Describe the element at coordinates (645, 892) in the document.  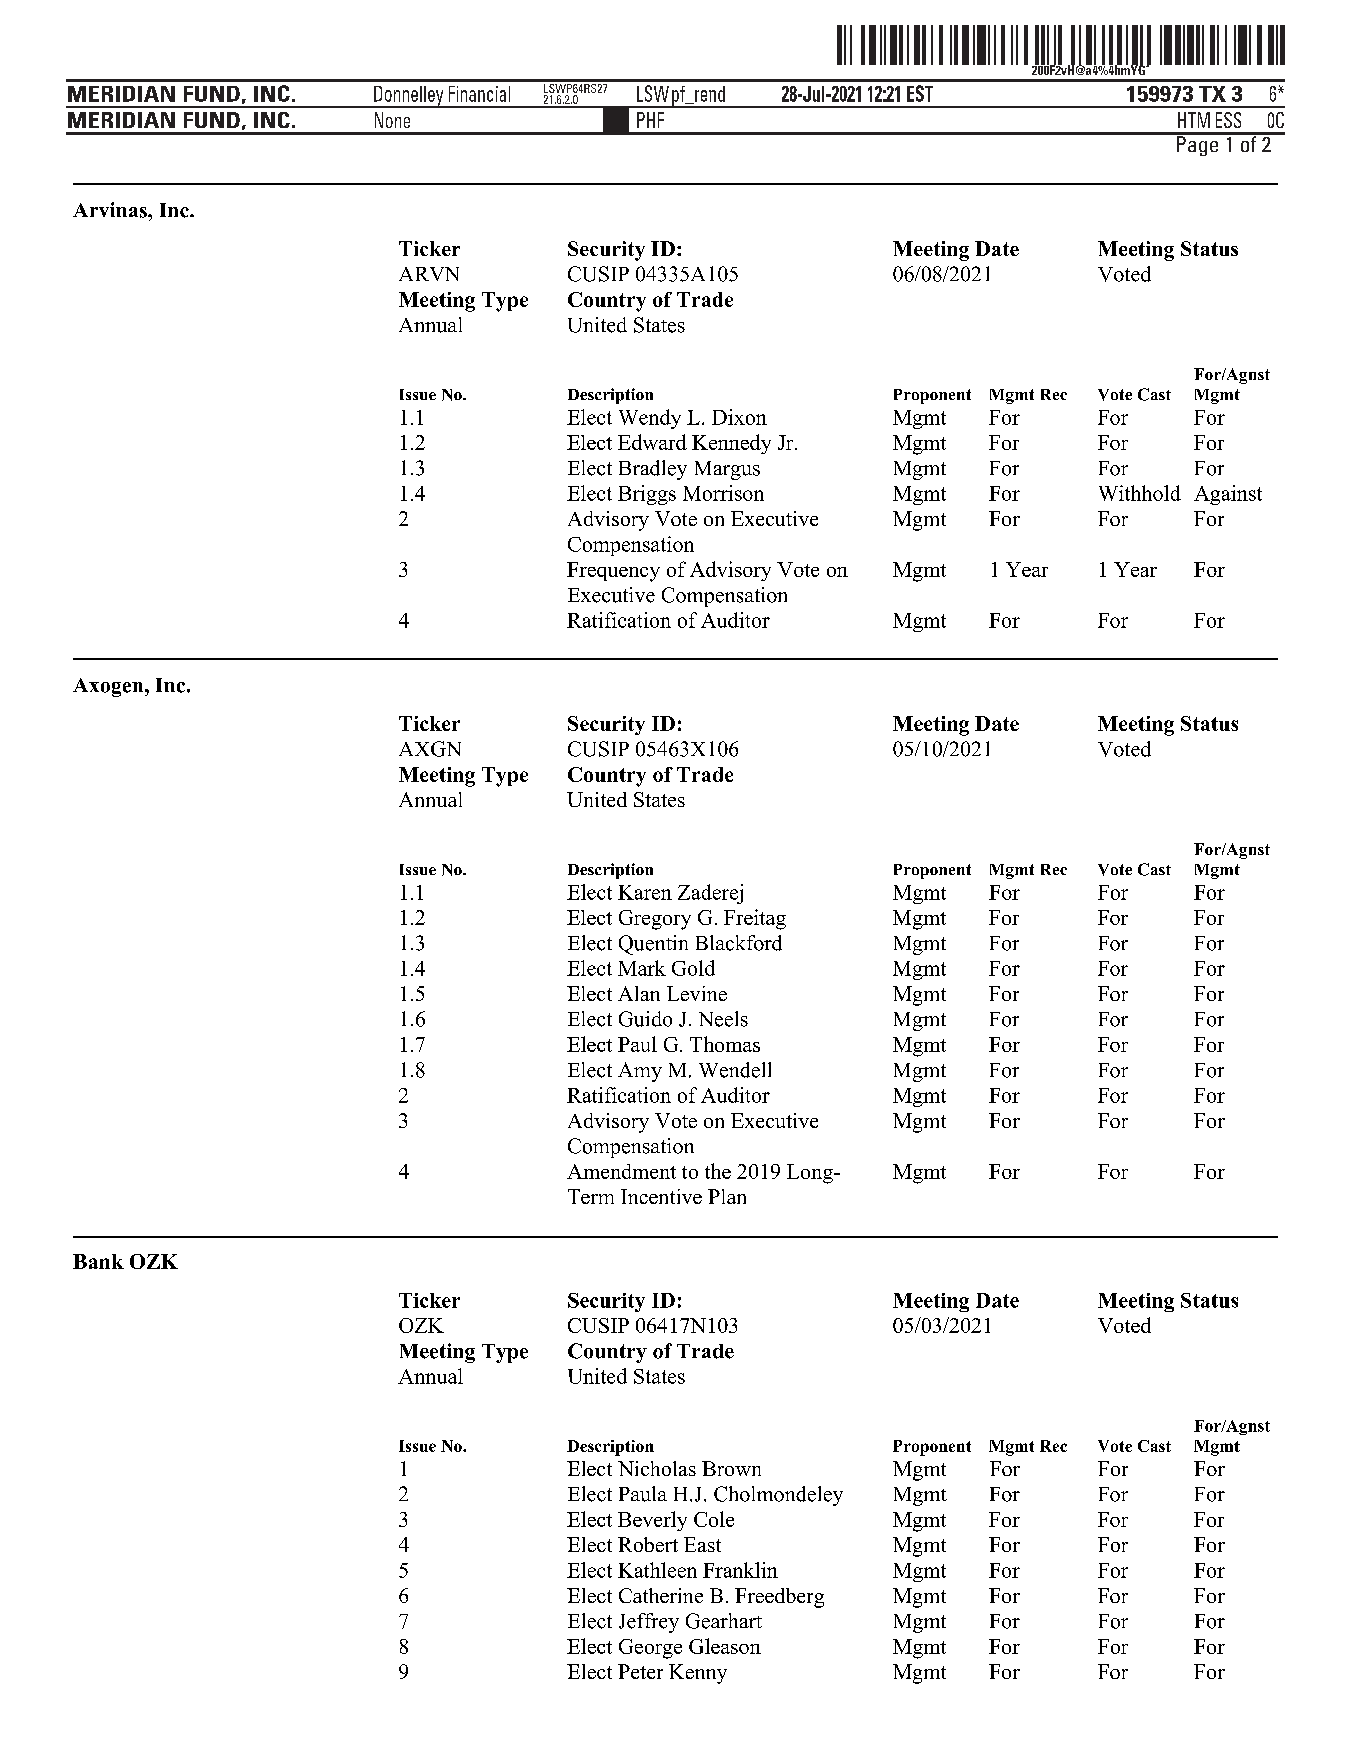
I see `Karen` at that location.
